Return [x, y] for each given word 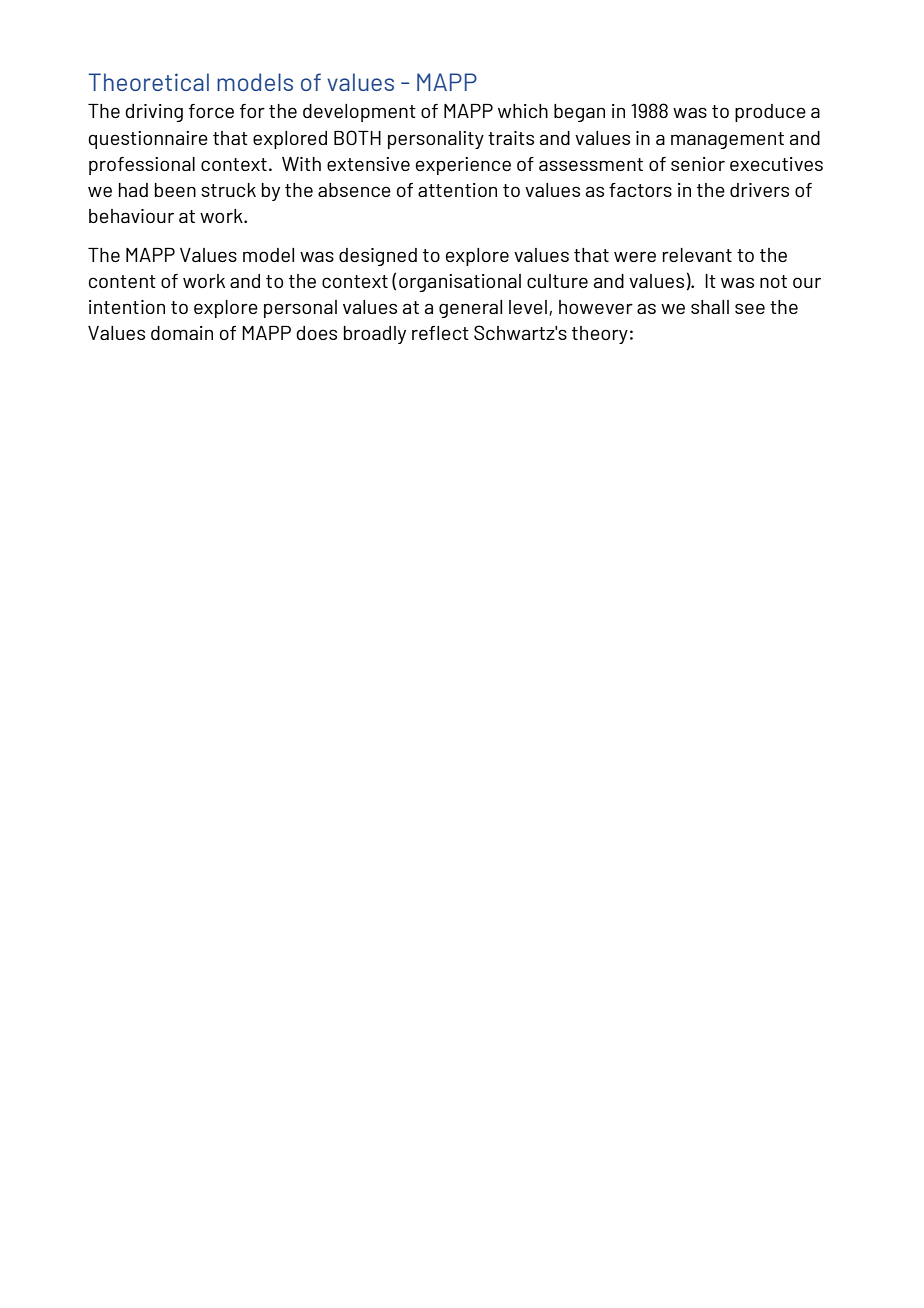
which [523, 111]
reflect [440, 333]
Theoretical [148, 82]
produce [770, 113]
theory [600, 335]
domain [182, 333]
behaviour [131, 216]
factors [640, 190]
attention [457, 190]
